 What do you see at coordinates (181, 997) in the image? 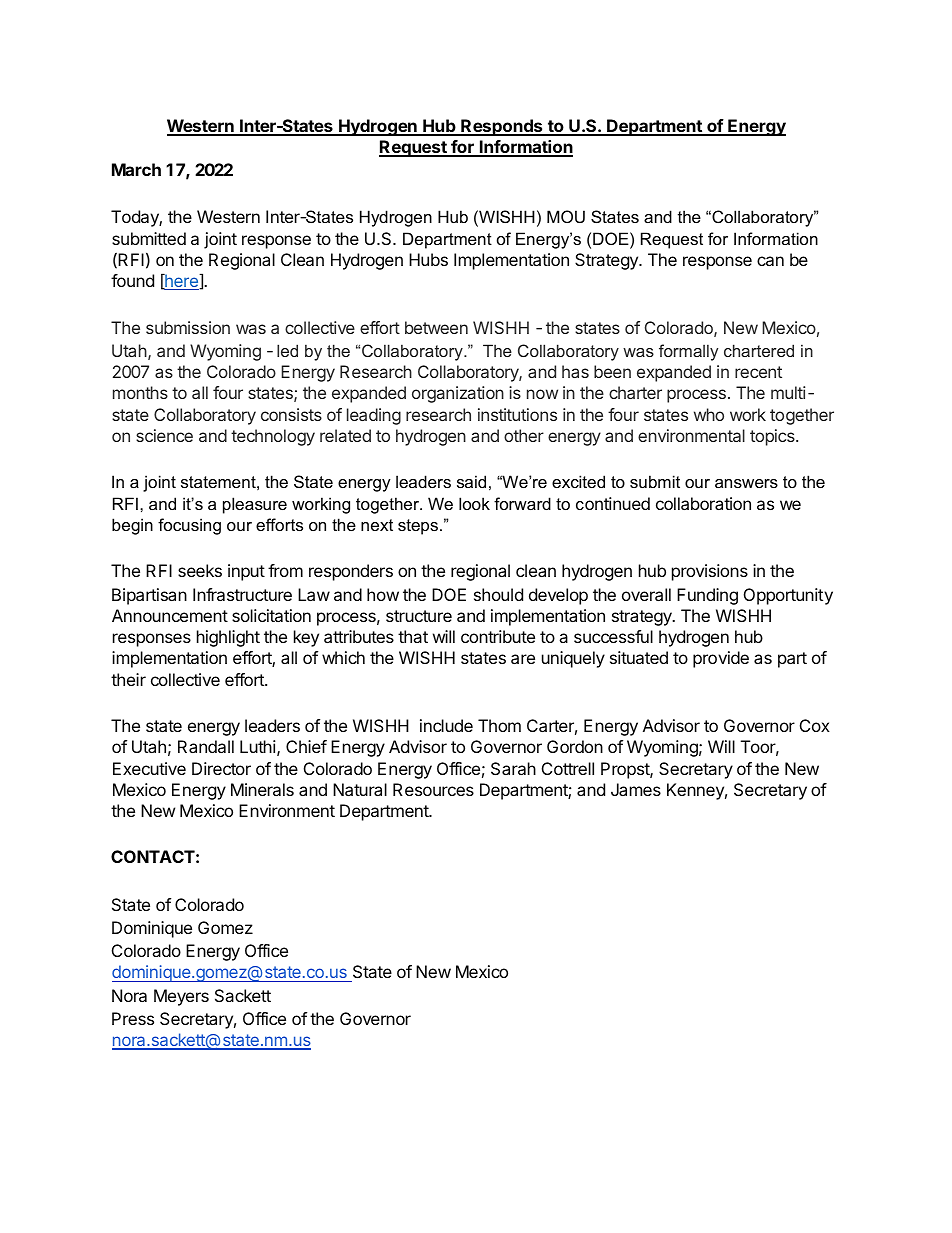
I see `Meyers` at bounding box center [181, 997].
